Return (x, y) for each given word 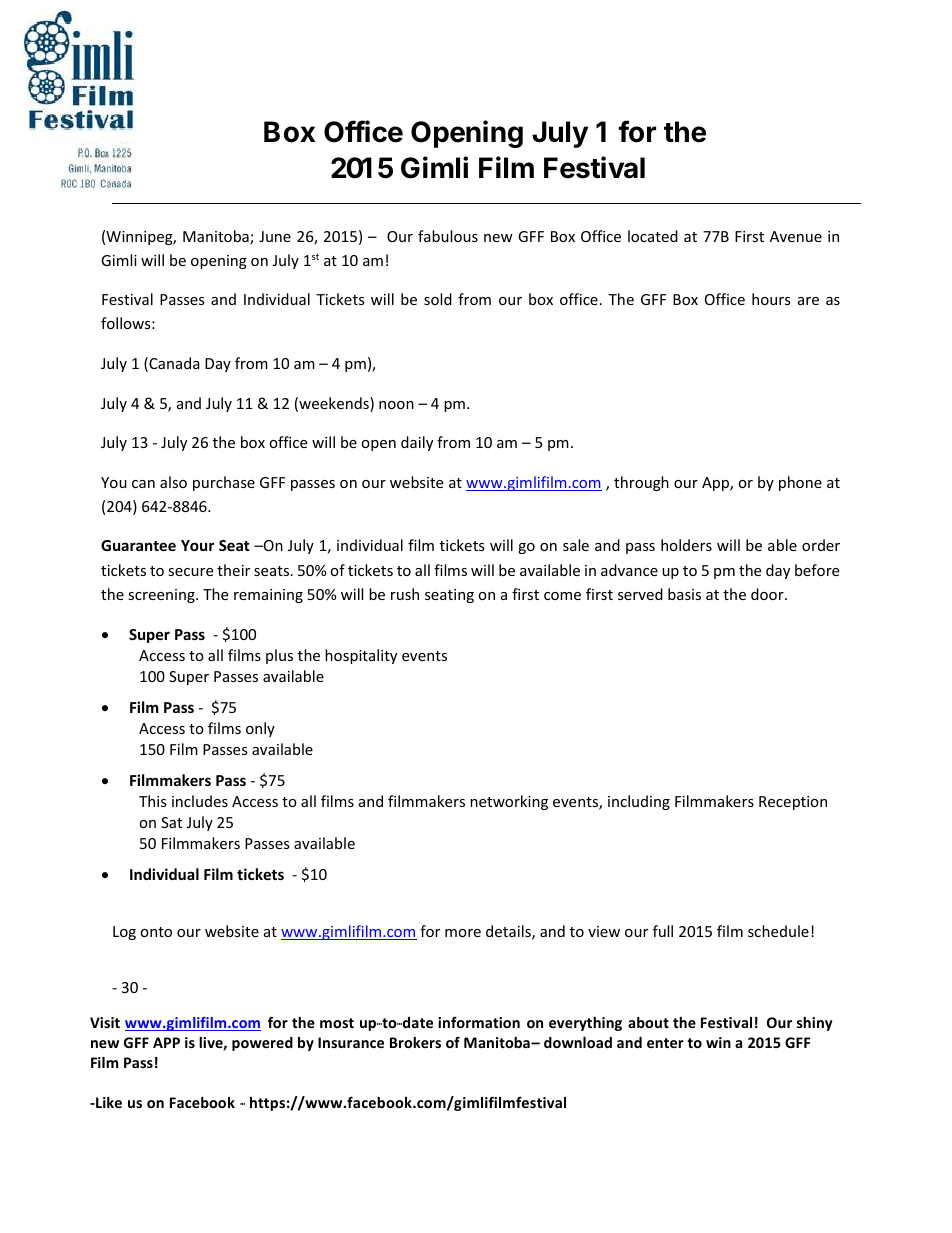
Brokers (415, 1042)
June (275, 236)
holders (686, 545)
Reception (793, 803)
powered (262, 1044)
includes (200, 801)
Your (197, 545)
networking (509, 802)
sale (576, 545)
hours (771, 299)
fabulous (448, 236)
